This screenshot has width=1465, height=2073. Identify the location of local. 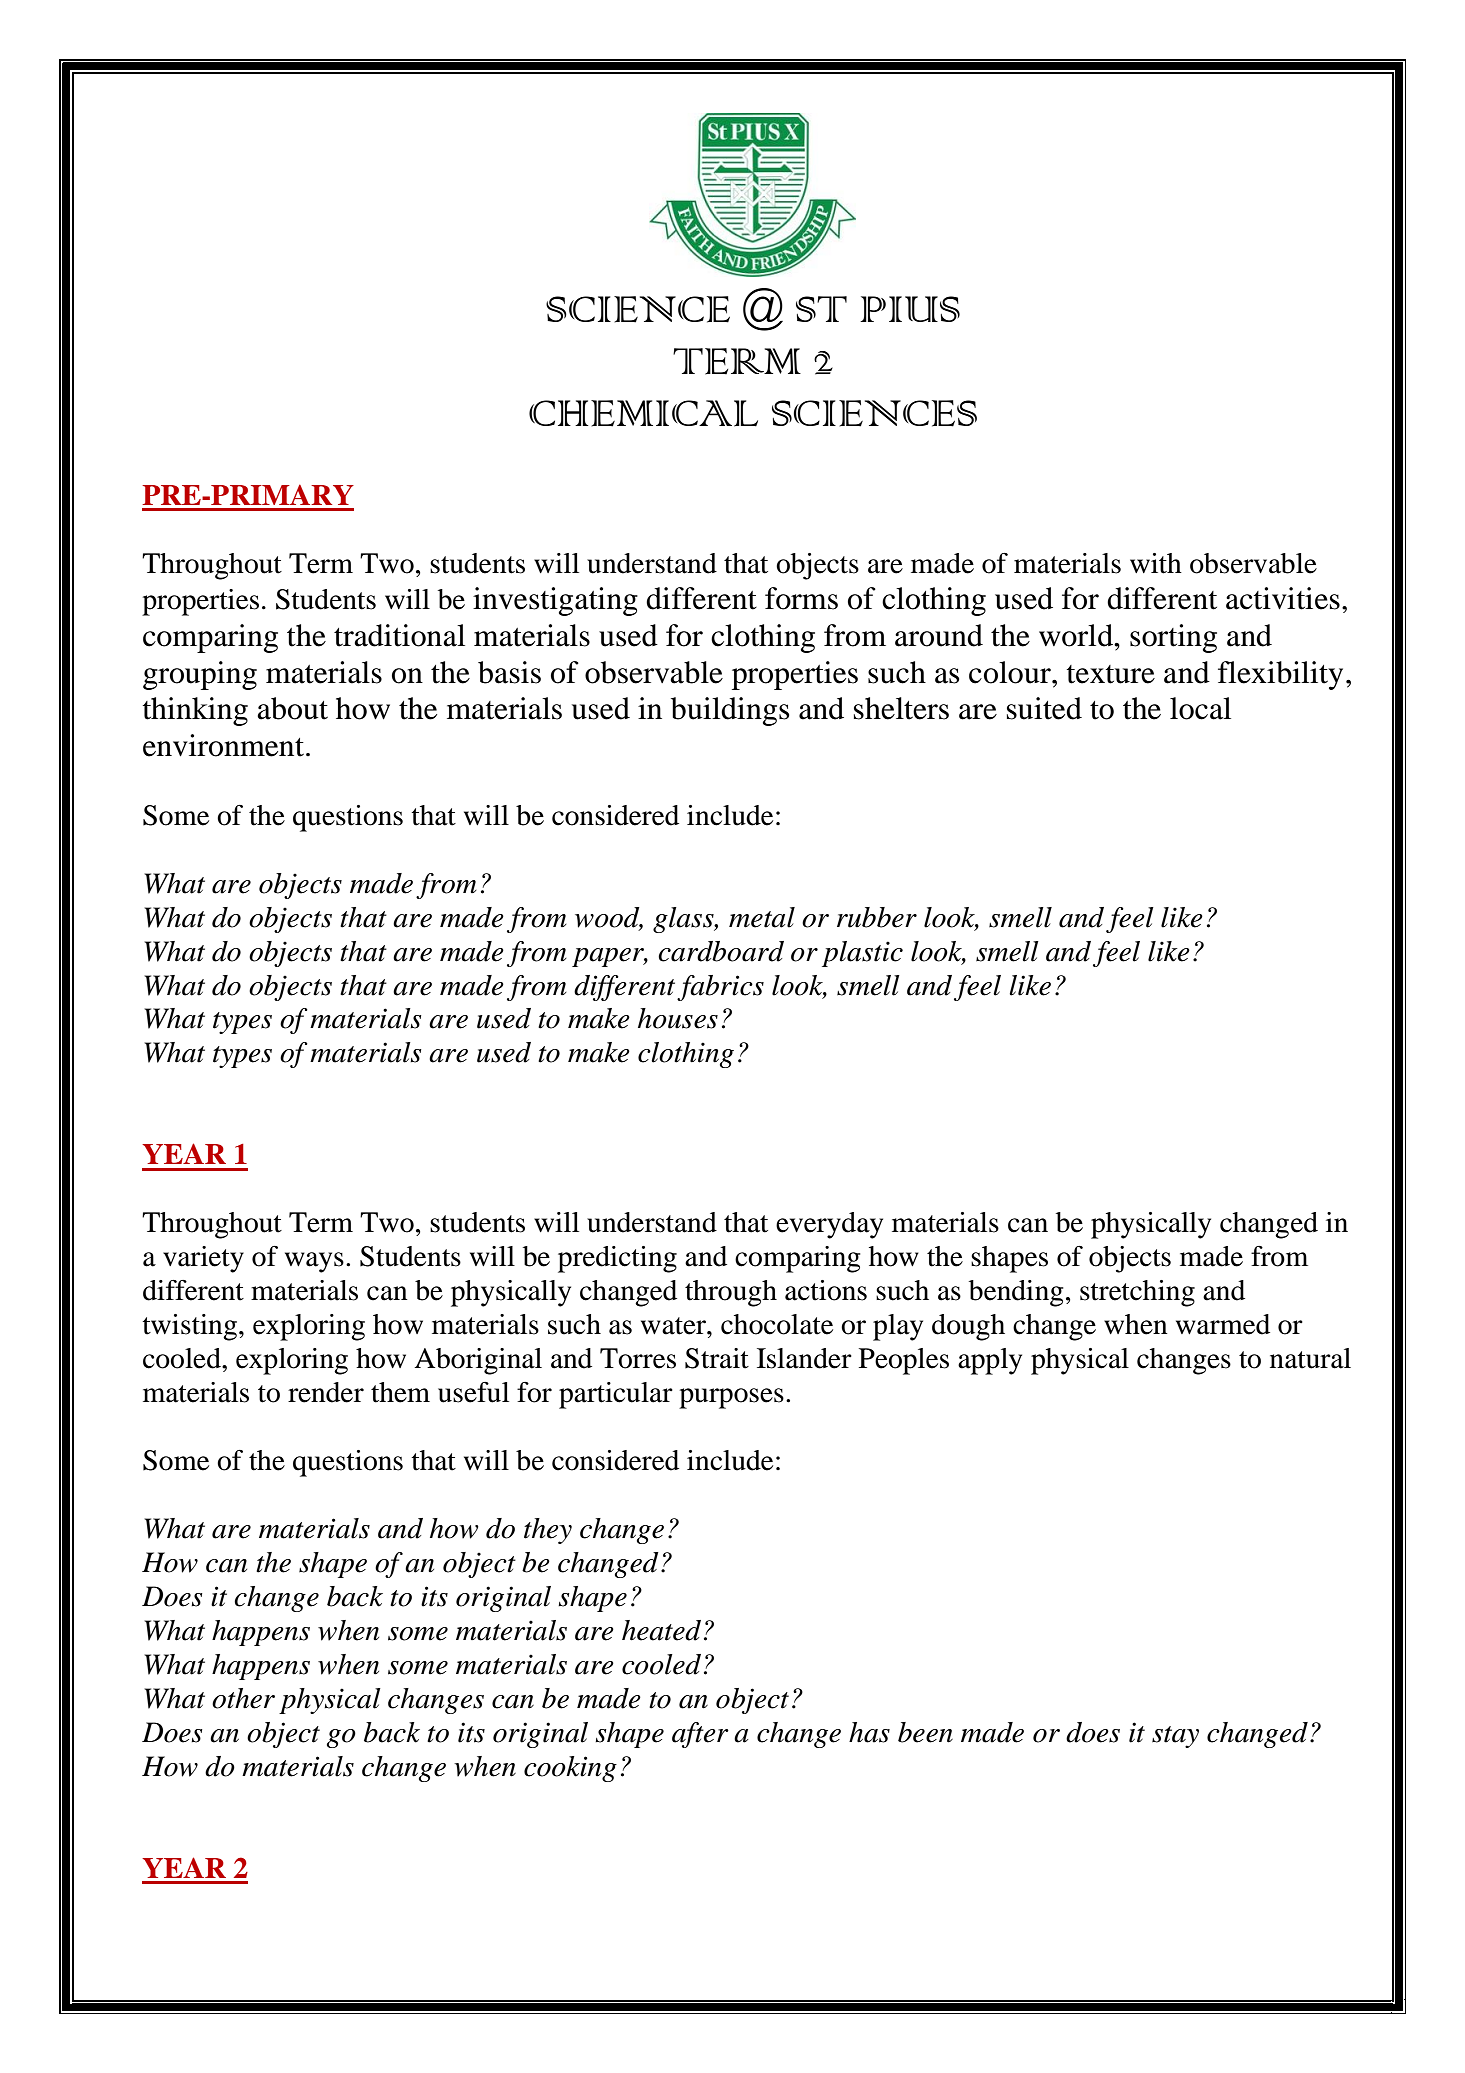
(1200, 708).
